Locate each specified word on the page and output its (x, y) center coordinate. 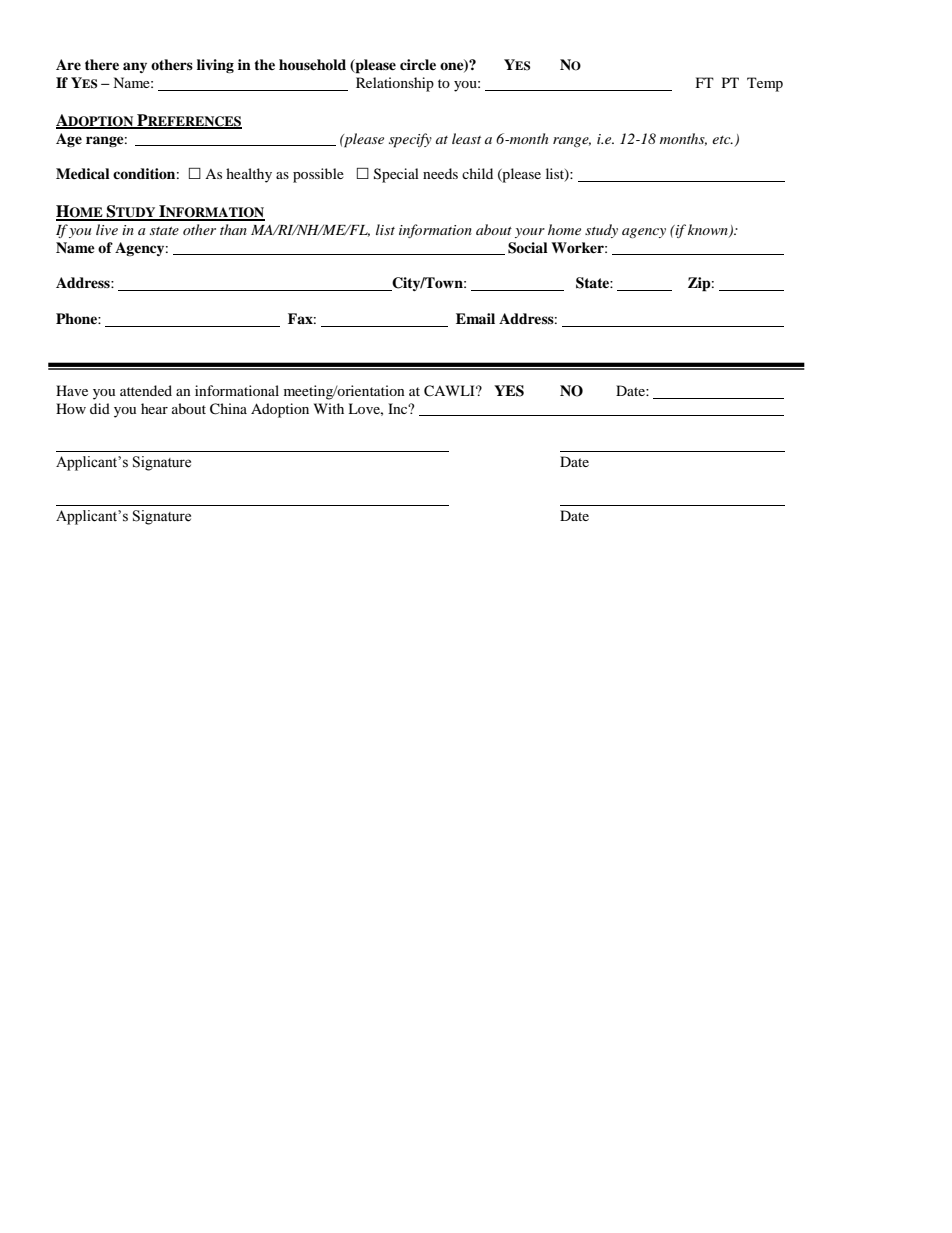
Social (528, 248)
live (107, 229)
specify (410, 140)
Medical (83, 173)
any (135, 67)
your (530, 233)
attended (146, 390)
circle (418, 64)
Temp (765, 84)
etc (722, 140)
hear (154, 408)
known (709, 231)
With (329, 408)
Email (475, 318)
